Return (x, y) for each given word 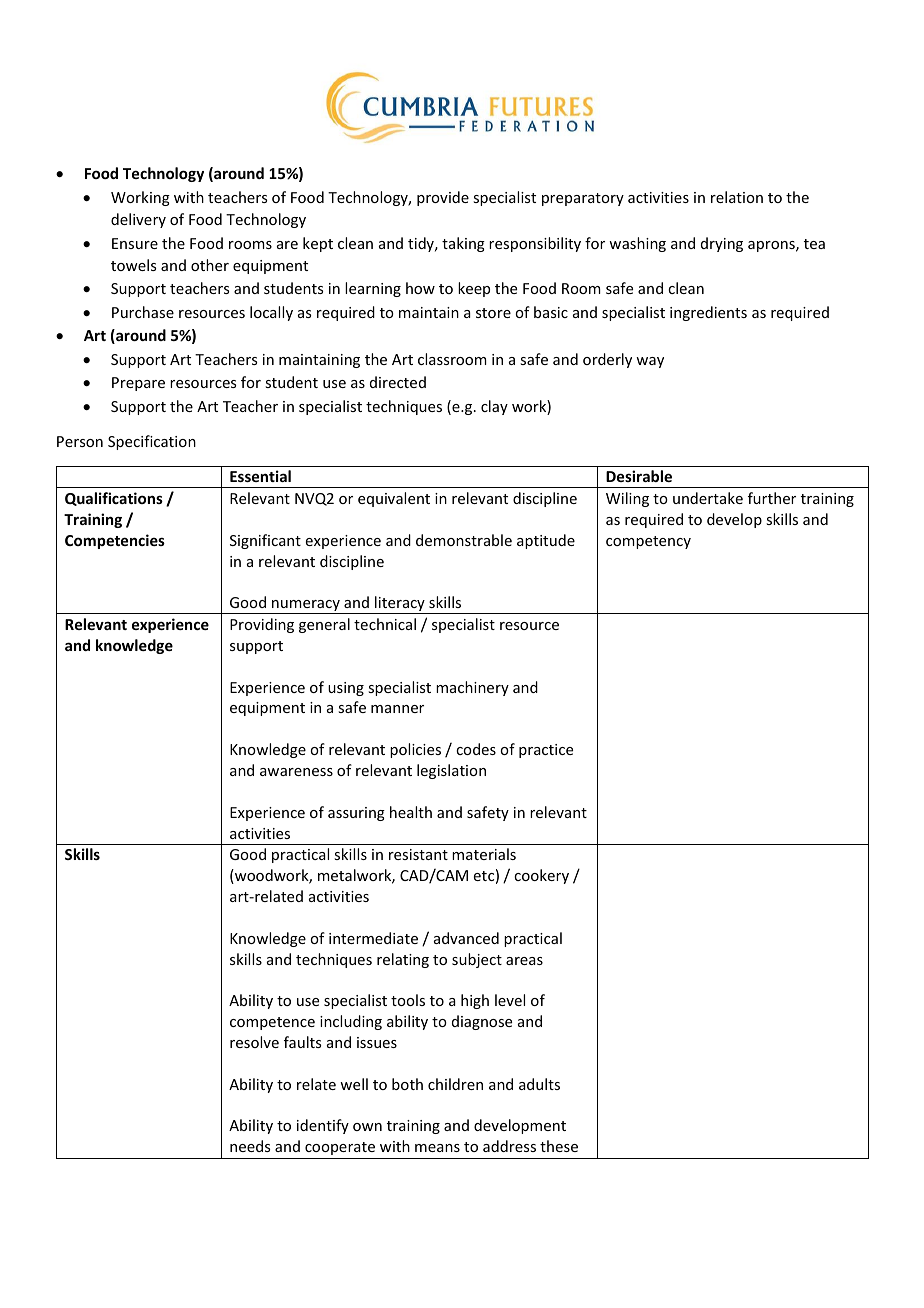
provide (443, 198)
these (559, 1146)
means (437, 1148)
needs (250, 1146)
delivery (138, 220)
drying (722, 244)
